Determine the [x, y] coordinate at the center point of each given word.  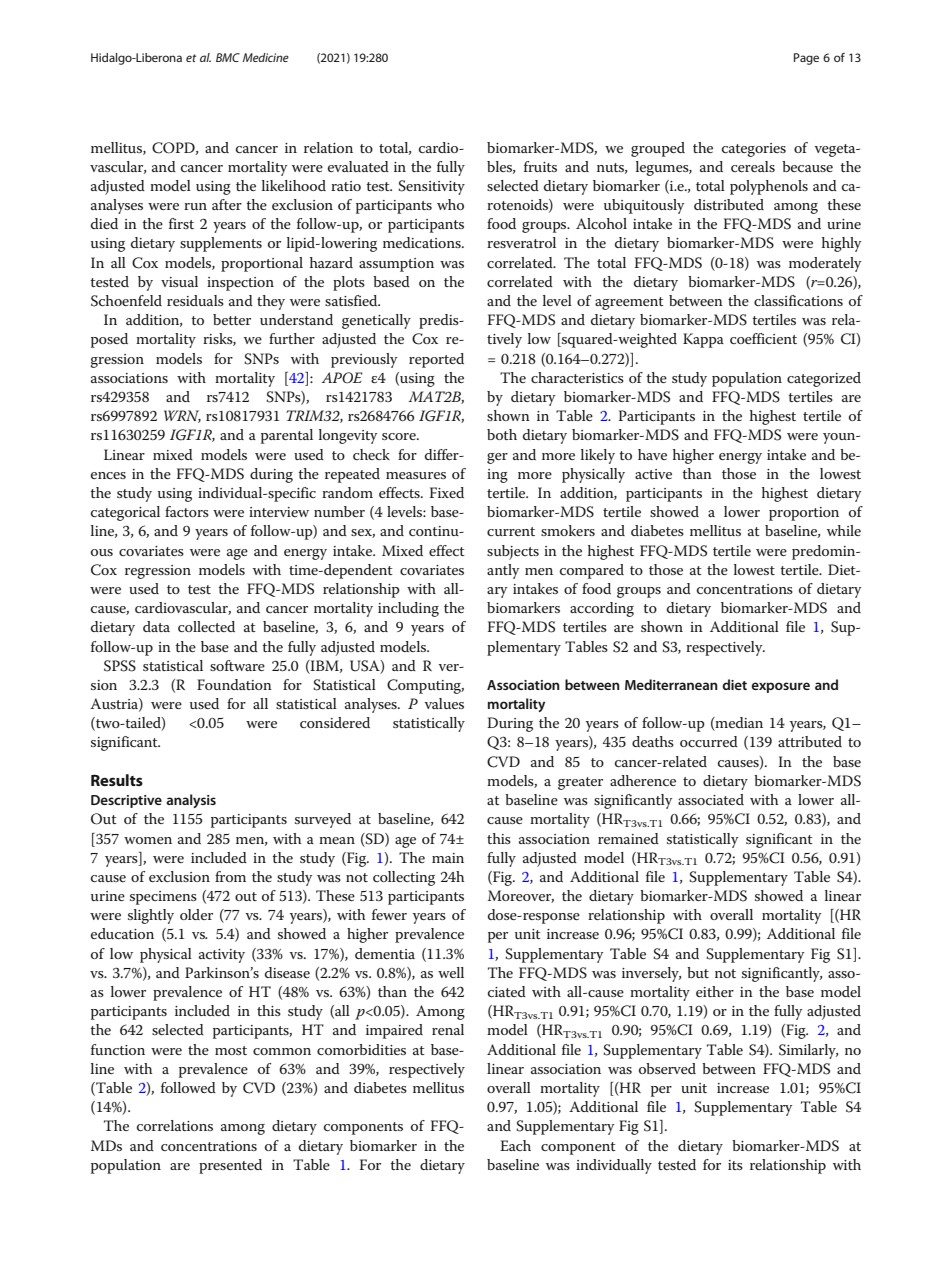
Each [515, 1145]
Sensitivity [431, 187]
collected [206, 626]
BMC [228, 57]
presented [230, 1166]
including [408, 609]
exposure [780, 687]
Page [806, 59]
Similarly [808, 1051]
